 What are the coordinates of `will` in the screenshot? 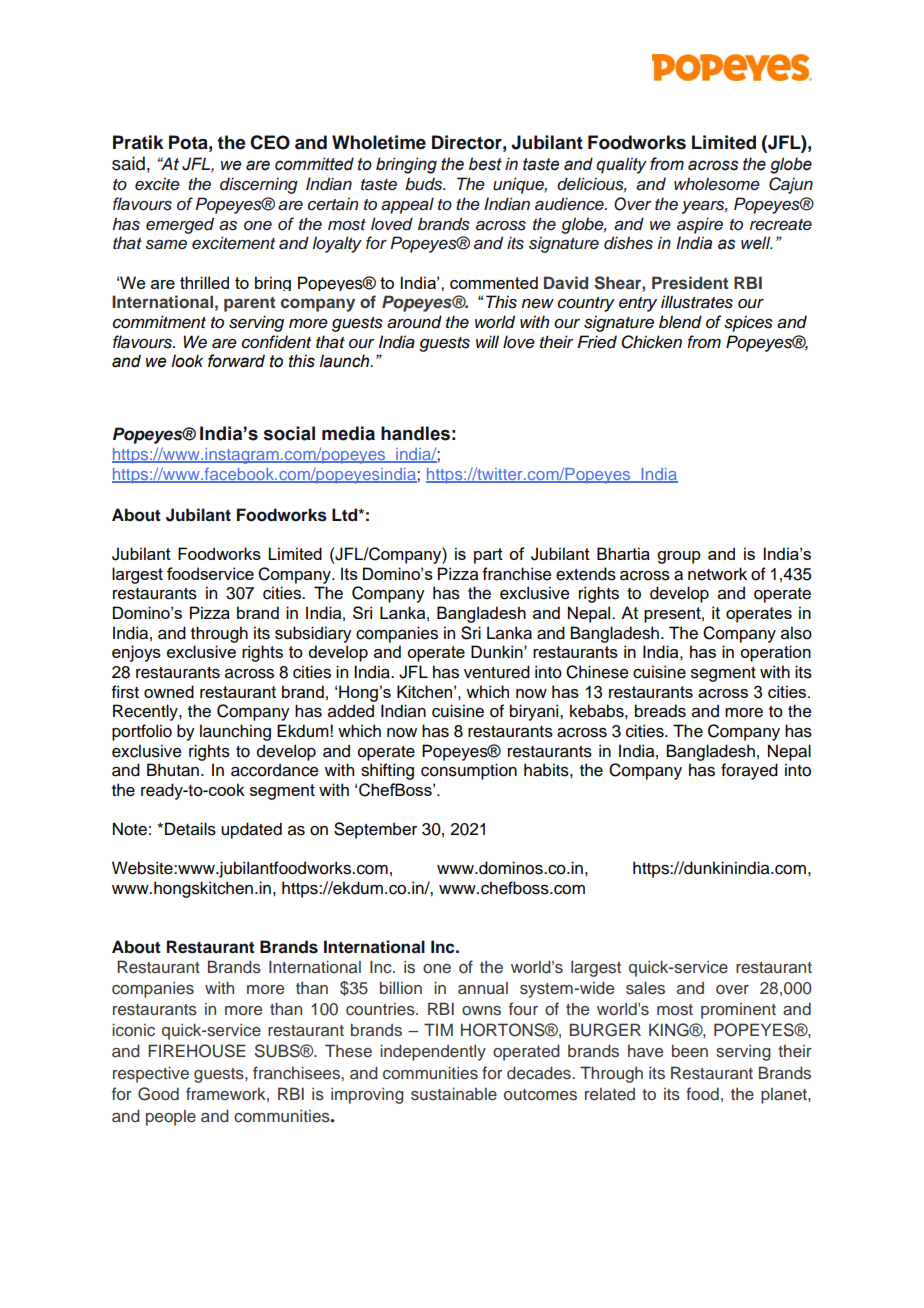 It's located at (487, 341).
